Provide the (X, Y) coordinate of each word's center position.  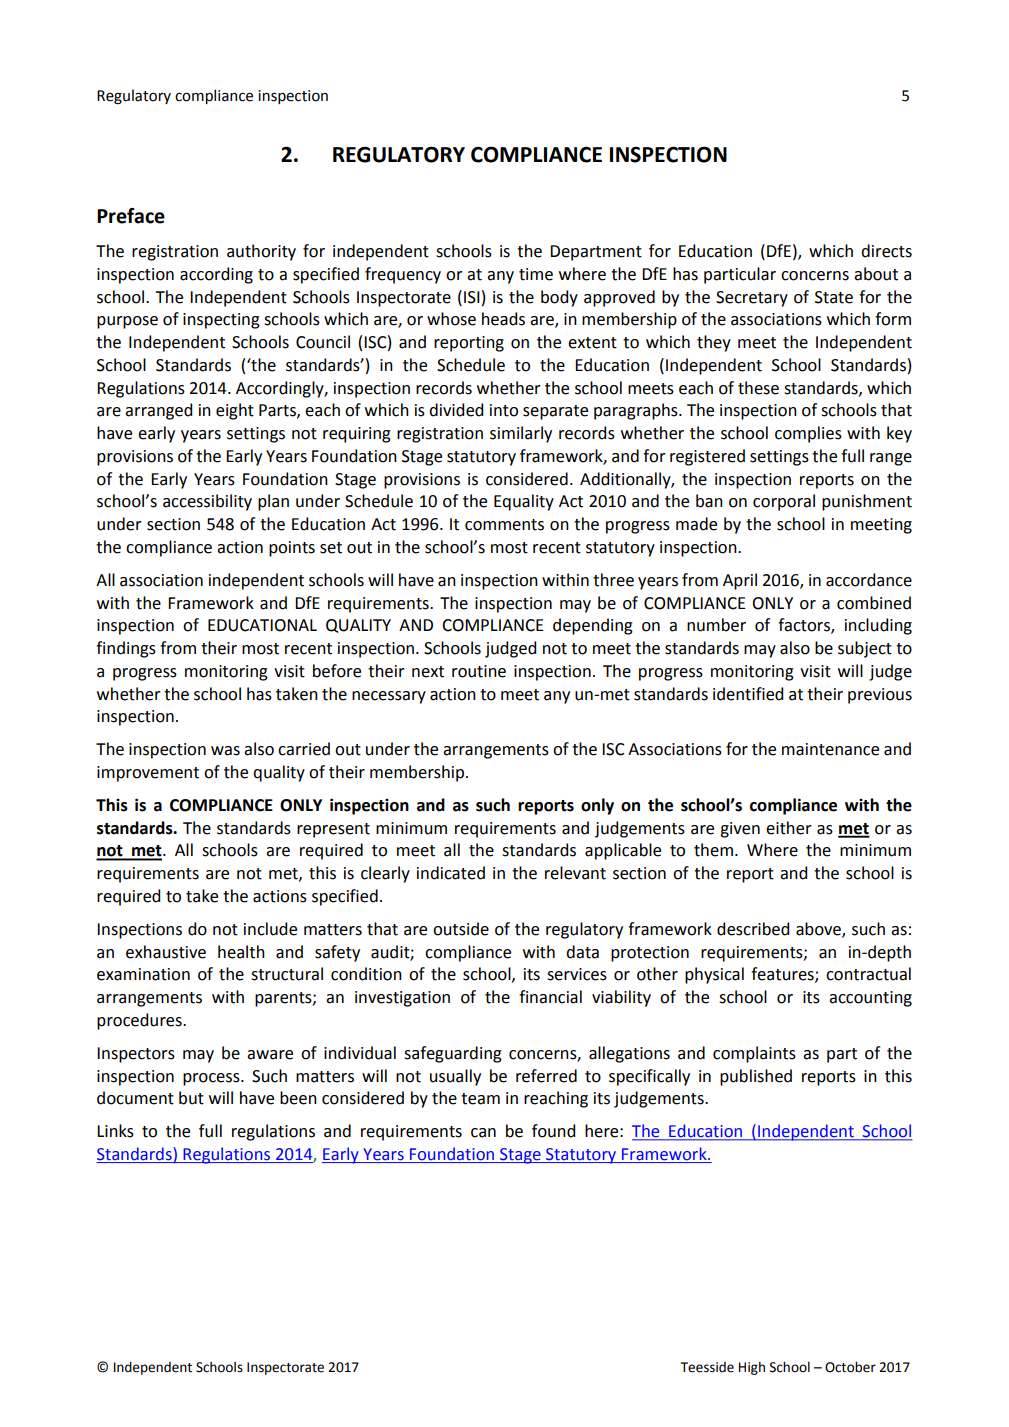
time (536, 274)
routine (479, 671)
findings (126, 649)
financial (550, 997)
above (819, 929)
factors (805, 626)
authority (261, 252)
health (241, 952)
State (834, 297)
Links (115, 1131)
